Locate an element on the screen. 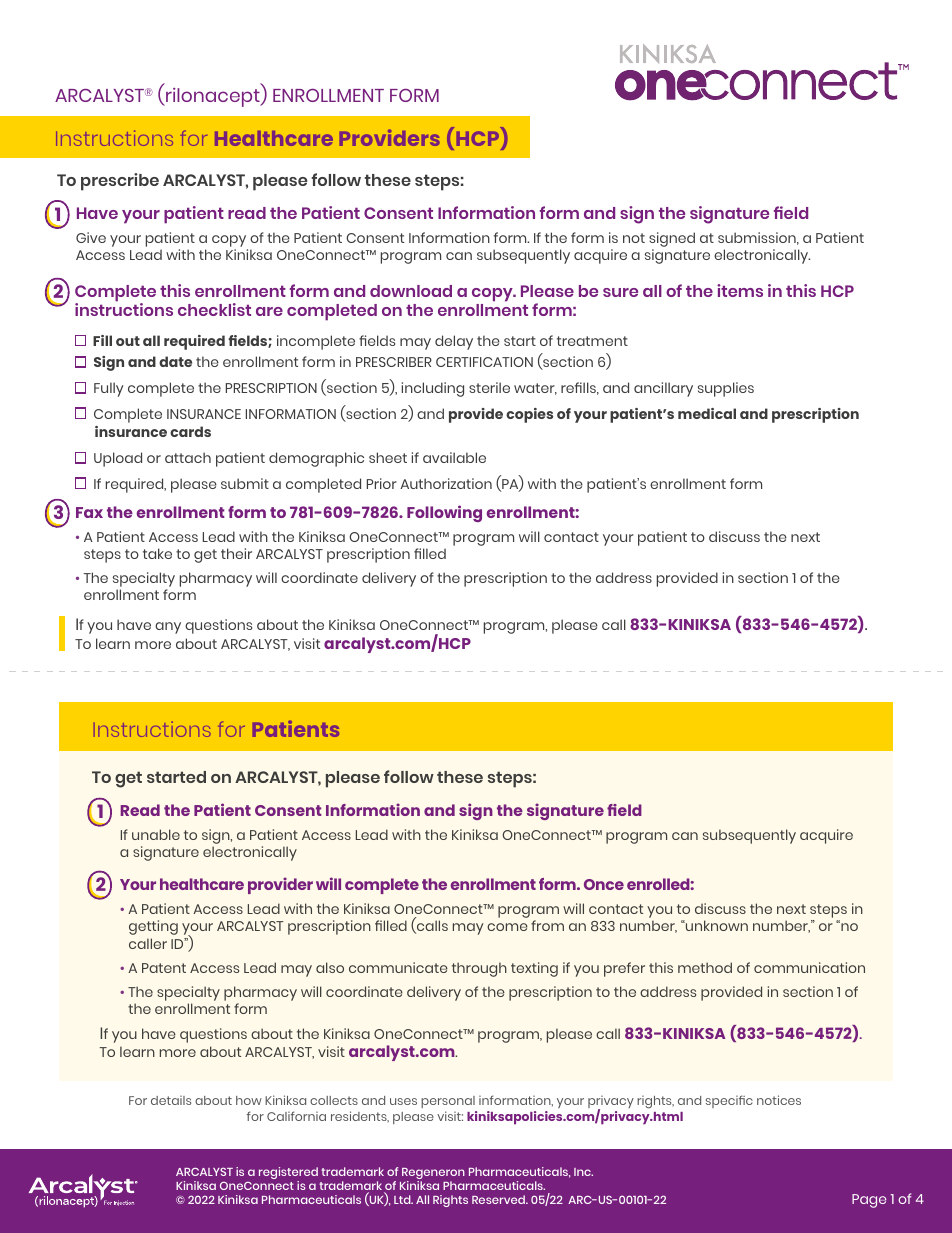  any is located at coordinates (168, 628).
